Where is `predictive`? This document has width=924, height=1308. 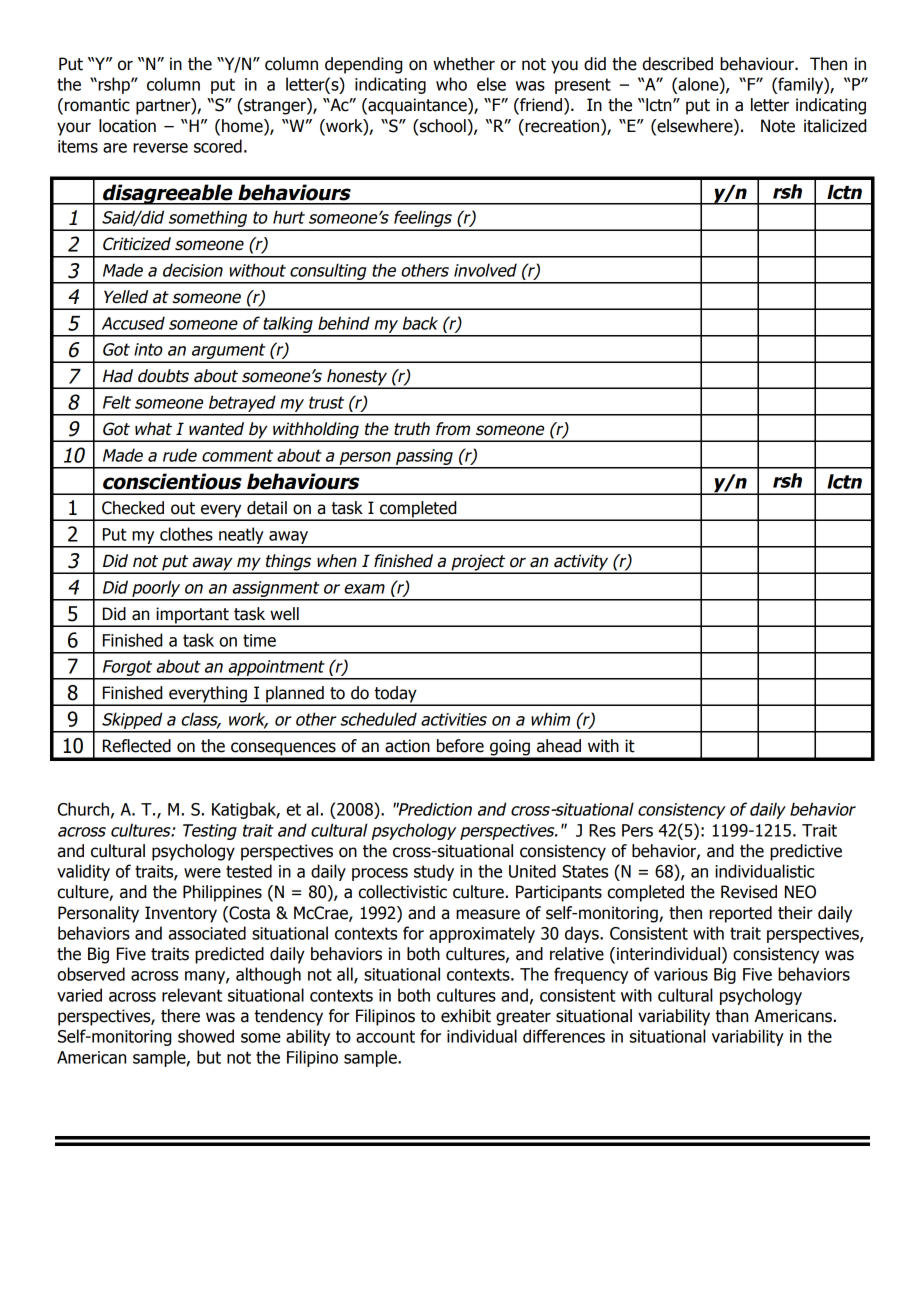 predictive is located at coordinates (806, 852).
